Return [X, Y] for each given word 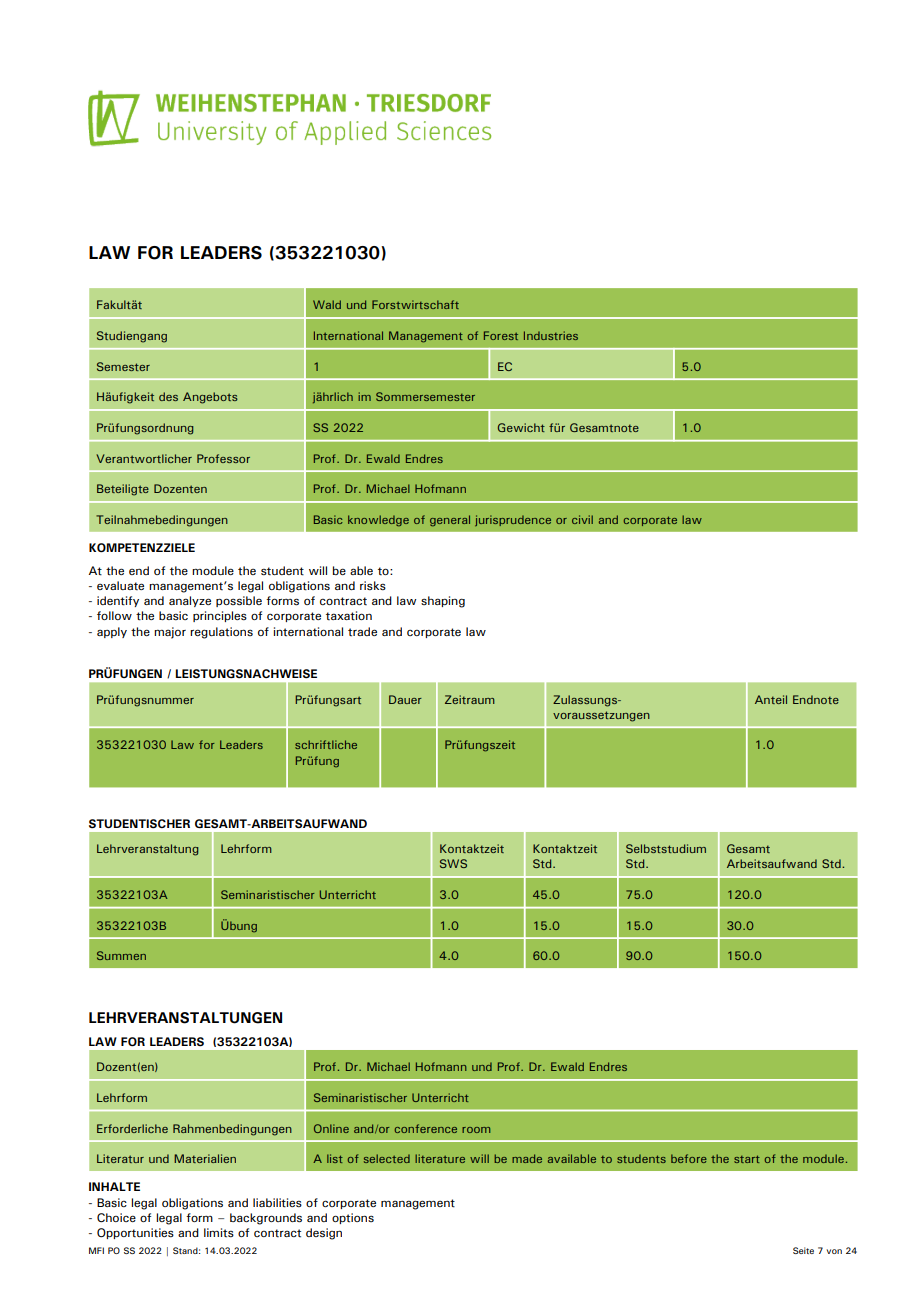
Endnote [816, 699]
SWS [453, 863]
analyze [190, 601]
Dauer [405, 699]
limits [219, 1233]
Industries [551, 335]
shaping [443, 602]
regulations [221, 633]
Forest [501, 335]
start [747, 1159]
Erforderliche [132, 1128]
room [476, 1130]
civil [582, 519]
